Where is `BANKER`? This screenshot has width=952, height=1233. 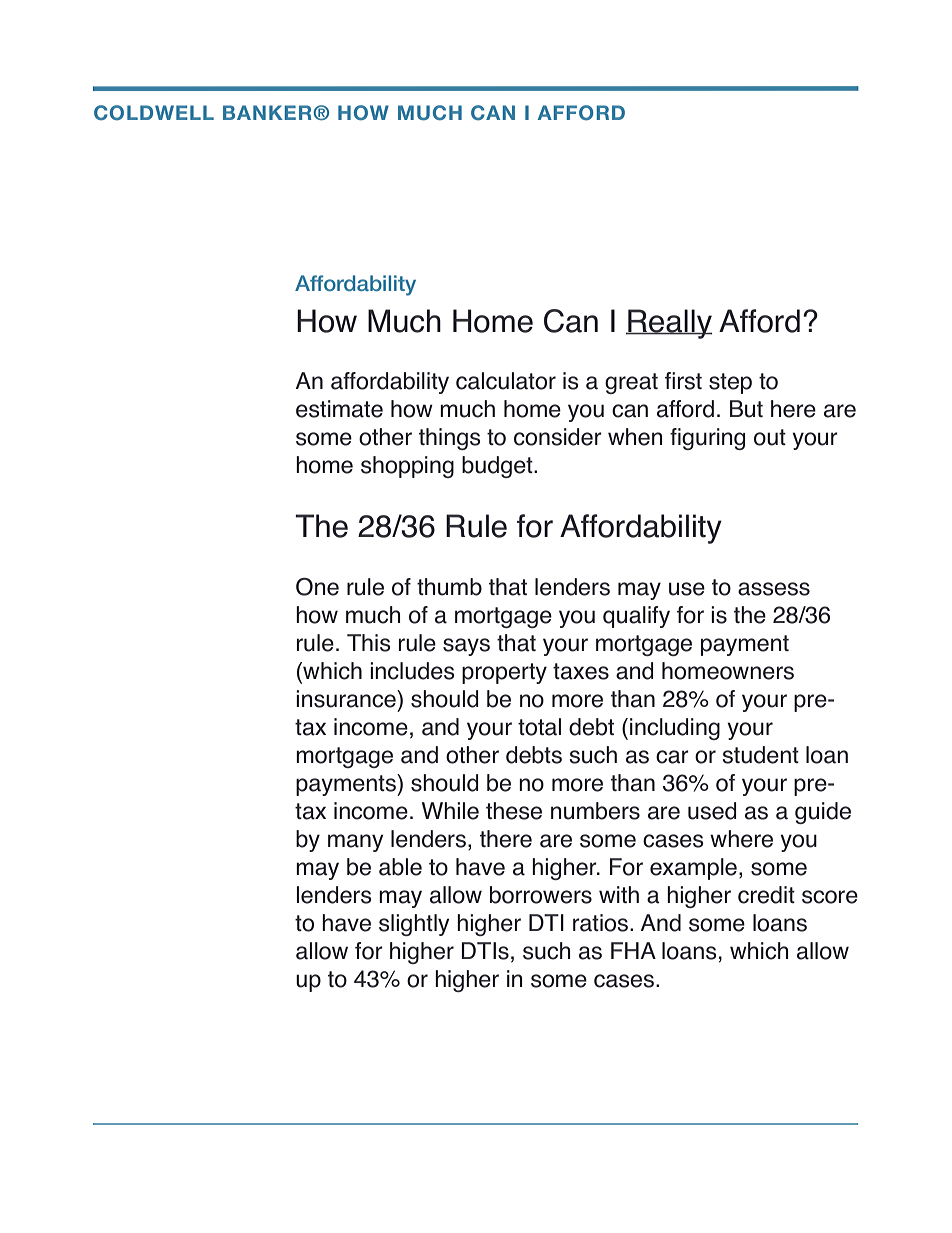 BANKER is located at coordinates (268, 112).
